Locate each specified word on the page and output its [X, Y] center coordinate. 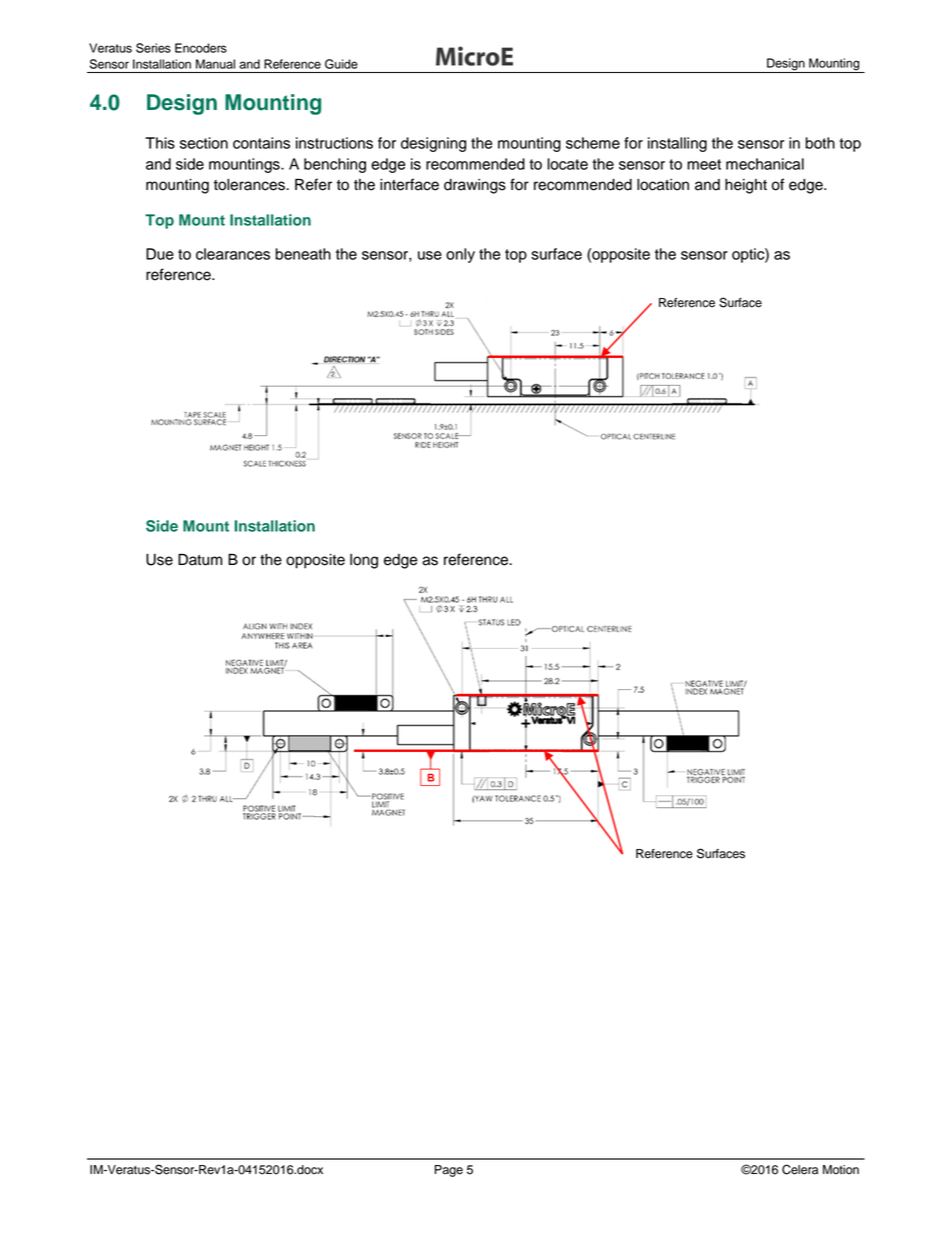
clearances [233, 254]
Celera [800, 1169]
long [364, 561]
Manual [215, 64]
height [746, 186]
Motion [841, 1170]
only [460, 255]
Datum [200, 560]
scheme [593, 143]
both [820, 143]
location [663, 185]
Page [449, 1171]
